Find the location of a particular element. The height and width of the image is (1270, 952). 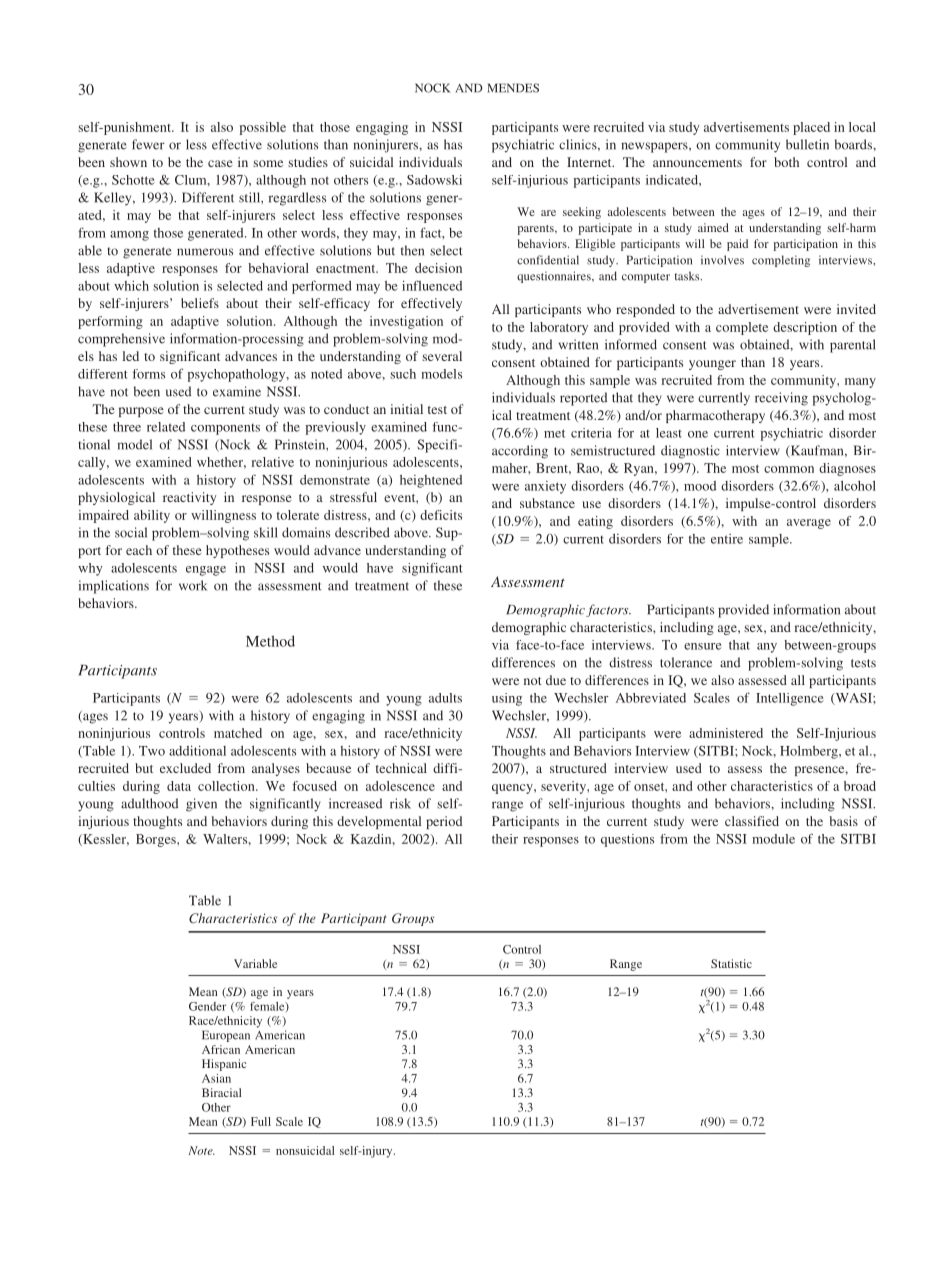

reactivity is located at coordinates (189, 498).
